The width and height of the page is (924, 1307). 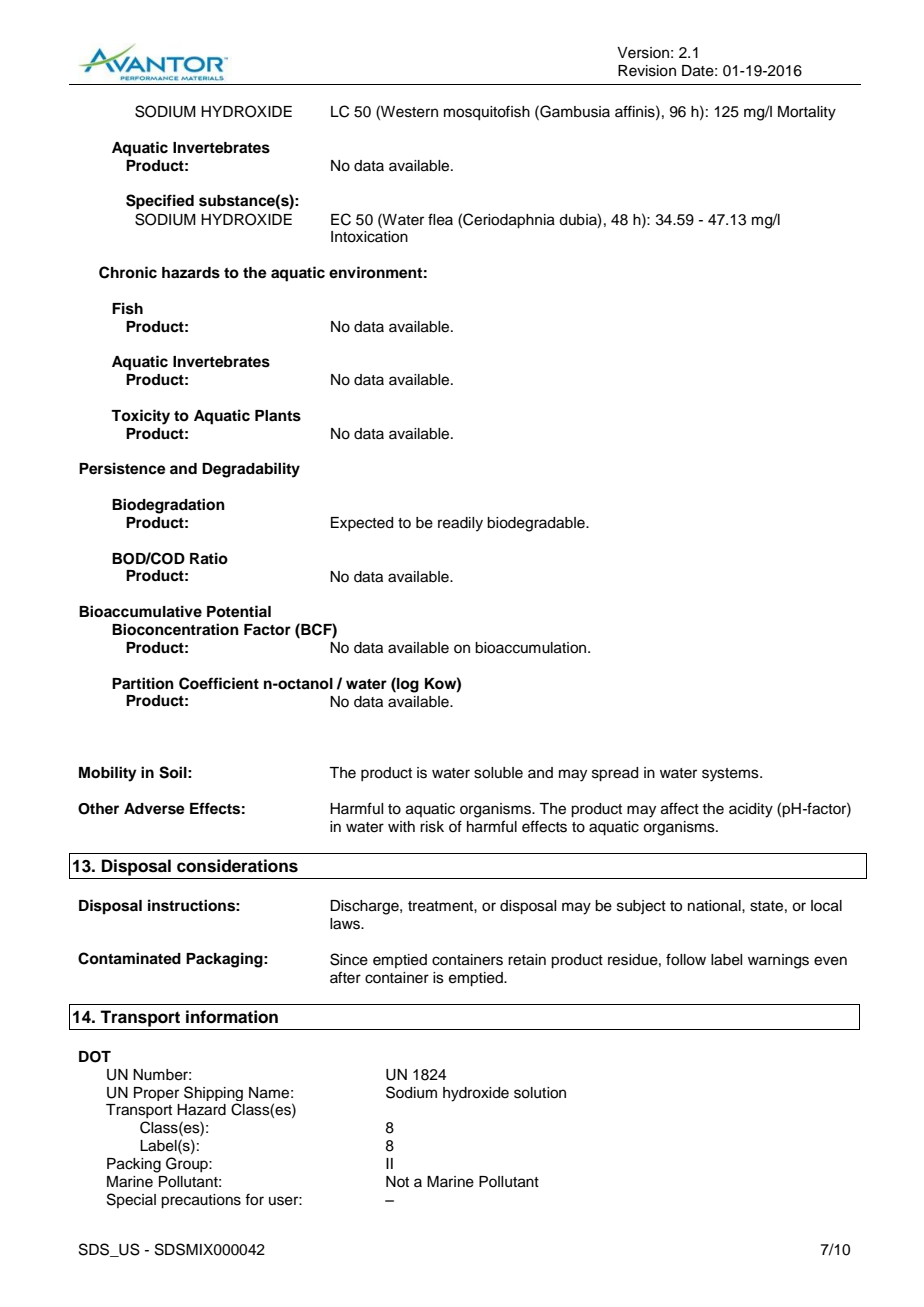 I want to click on Not, so click(x=397, y=1181).
